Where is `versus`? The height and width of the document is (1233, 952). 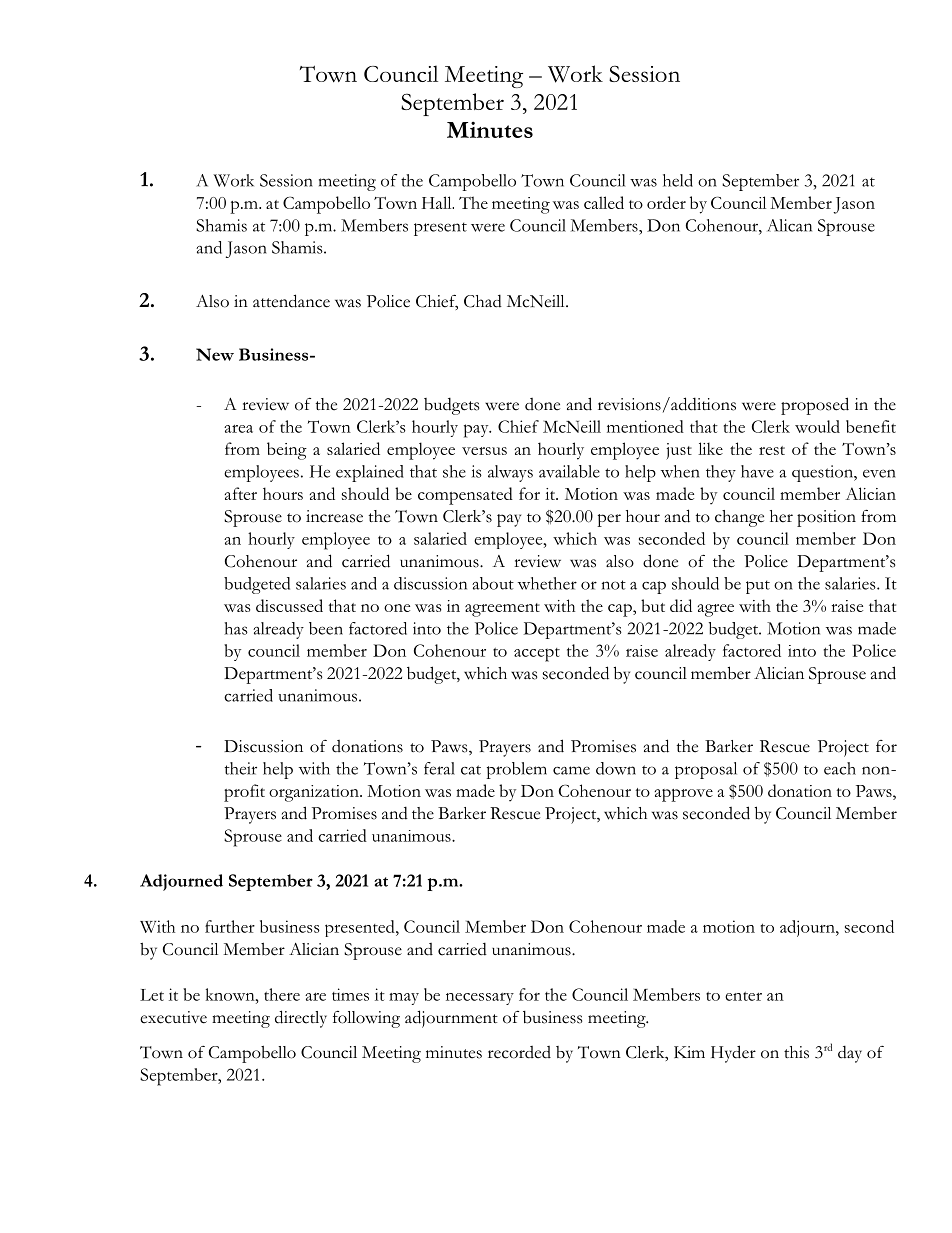 versus is located at coordinates (484, 451).
